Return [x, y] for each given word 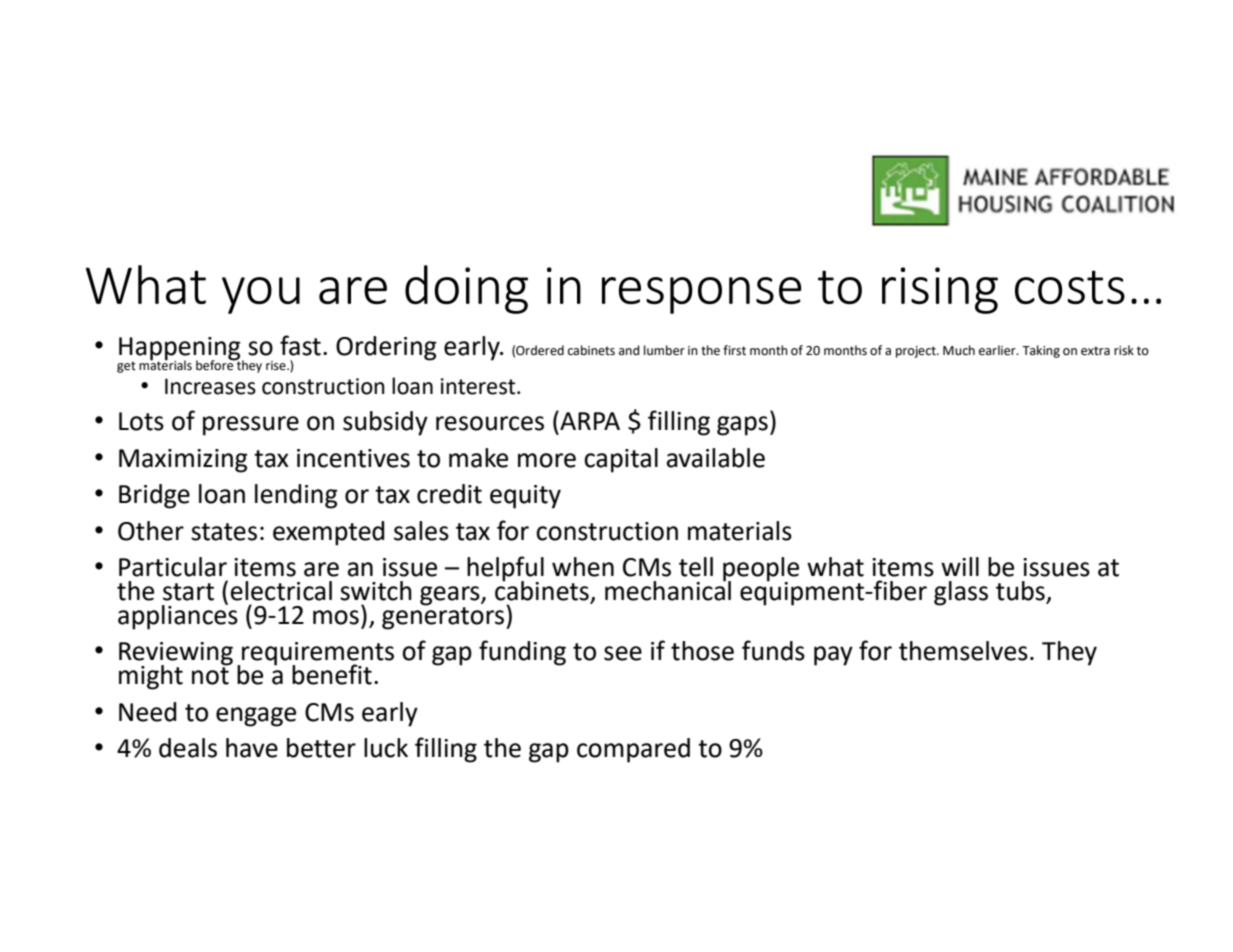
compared [633, 750]
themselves [963, 651]
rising [940, 290]
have [252, 748]
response [701, 295]
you [261, 295]
